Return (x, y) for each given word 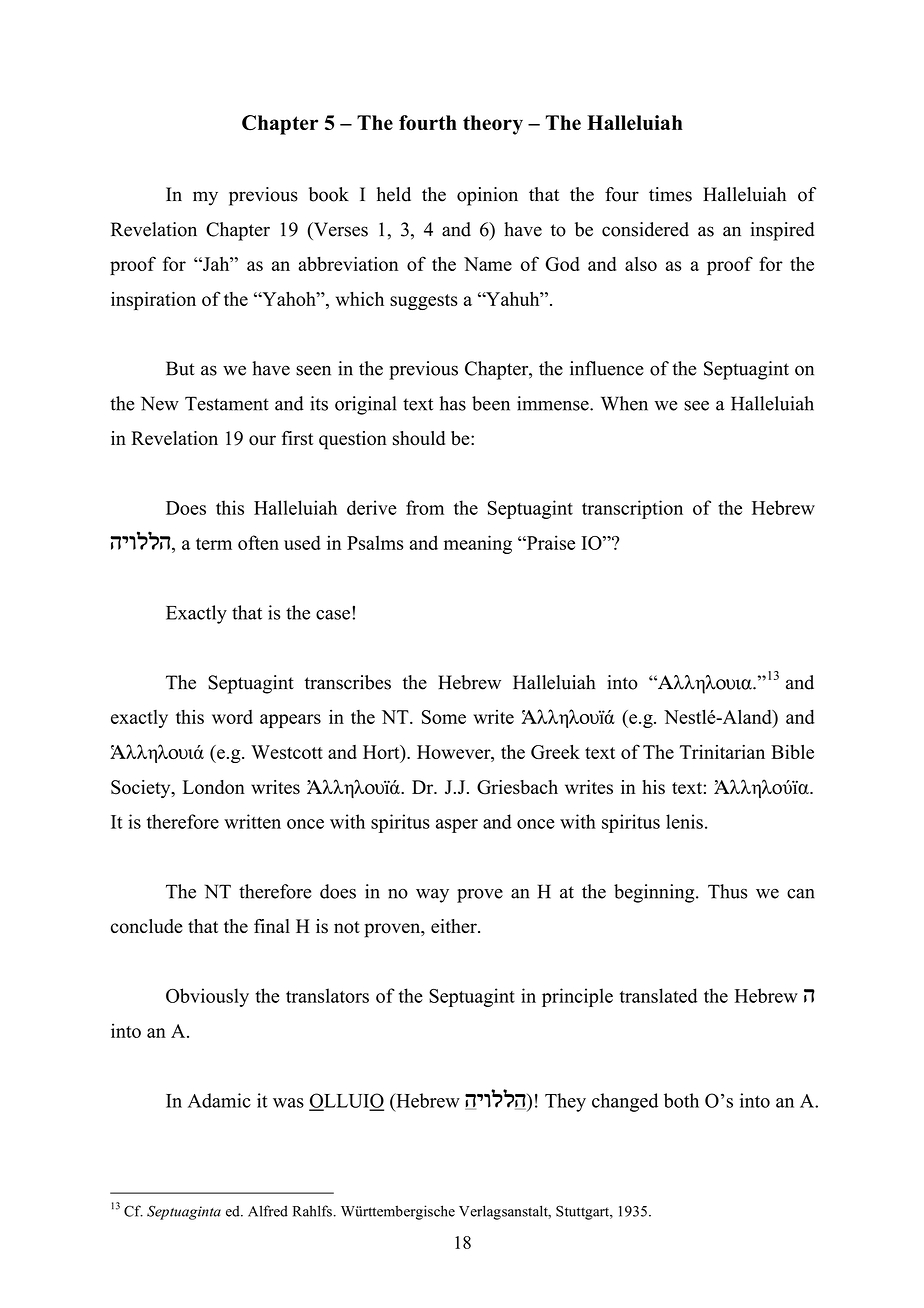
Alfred (268, 1211)
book (329, 194)
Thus (727, 891)
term (214, 544)
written (252, 821)
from (425, 507)
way (432, 896)
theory (493, 125)
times (670, 194)
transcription (632, 509)
